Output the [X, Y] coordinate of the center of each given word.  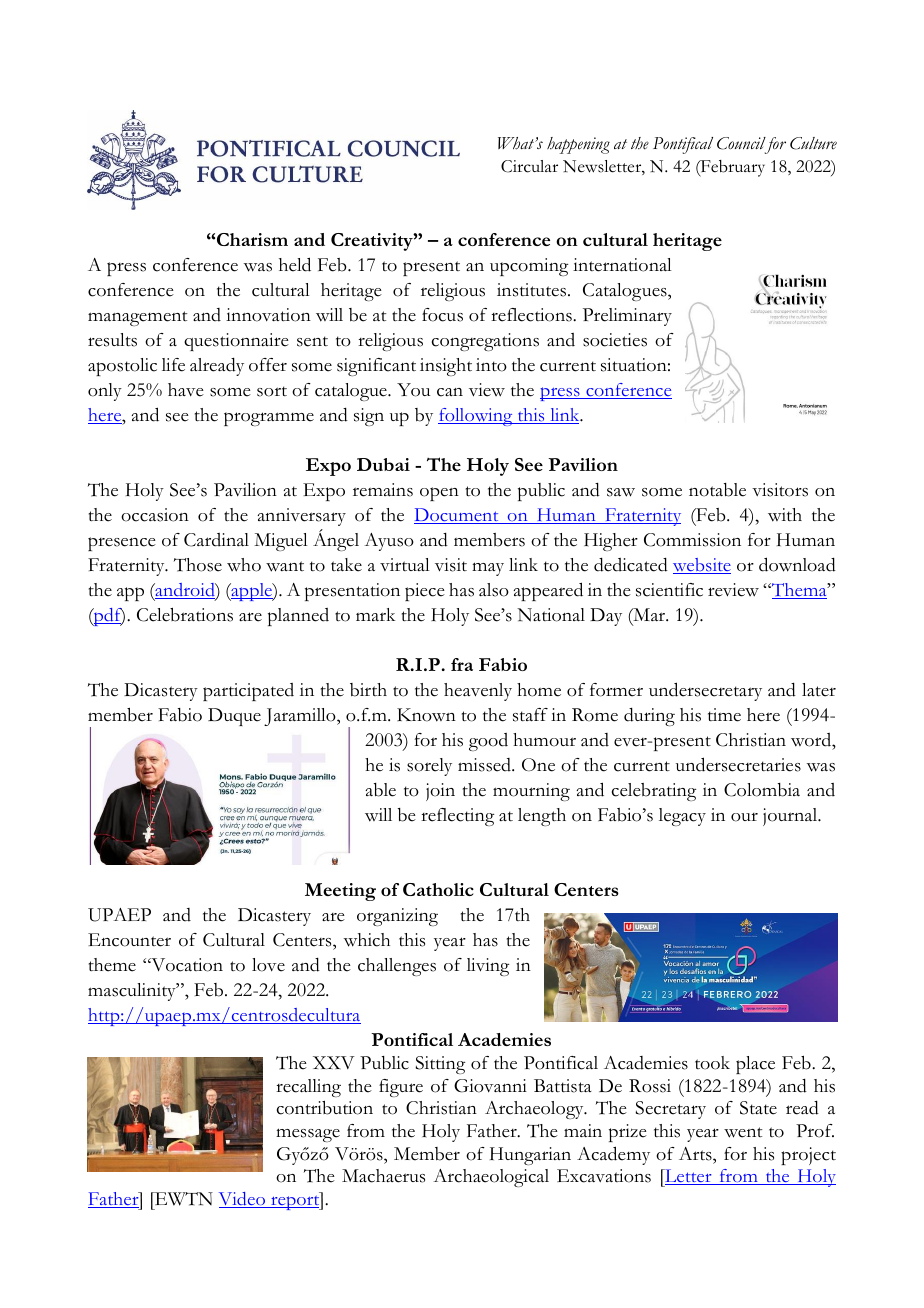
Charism [252, 239]
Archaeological [491, 1178]
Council [741, 143]
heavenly [478, 692]
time [724, 715]
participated [248, 692]
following [476, 417]
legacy [682, 817]
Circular [529, 166]
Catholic [438, 889]
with [785, 515]
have [186, 390]
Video [243, 1200]
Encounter [129, 940]
